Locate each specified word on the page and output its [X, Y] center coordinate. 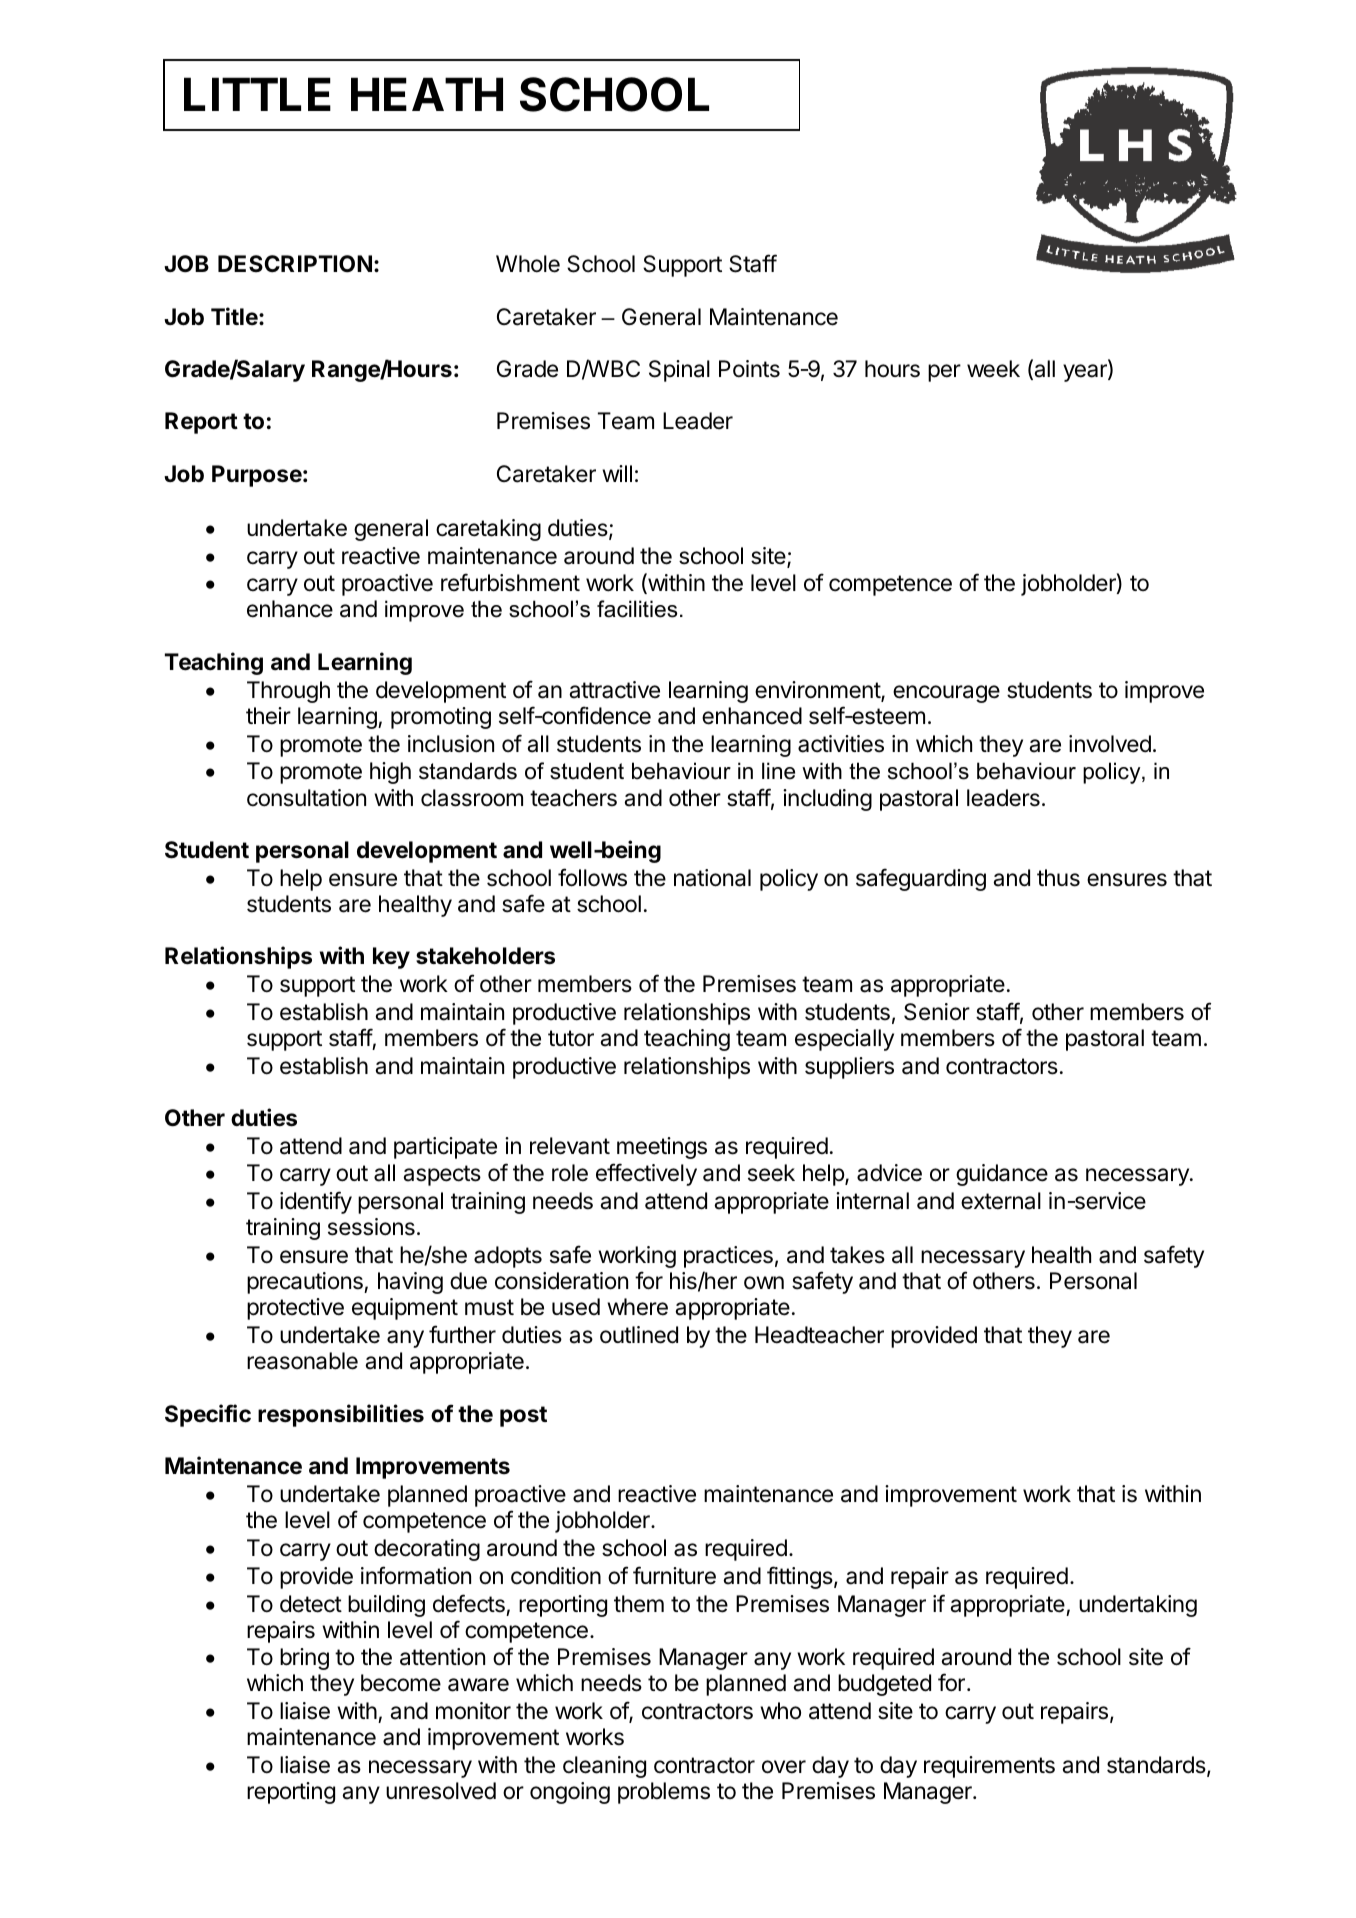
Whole [528, 264]
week [993, 369]
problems [664, 1793]
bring [304, 1659]
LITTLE [257, 94]
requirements [989, 1767]
